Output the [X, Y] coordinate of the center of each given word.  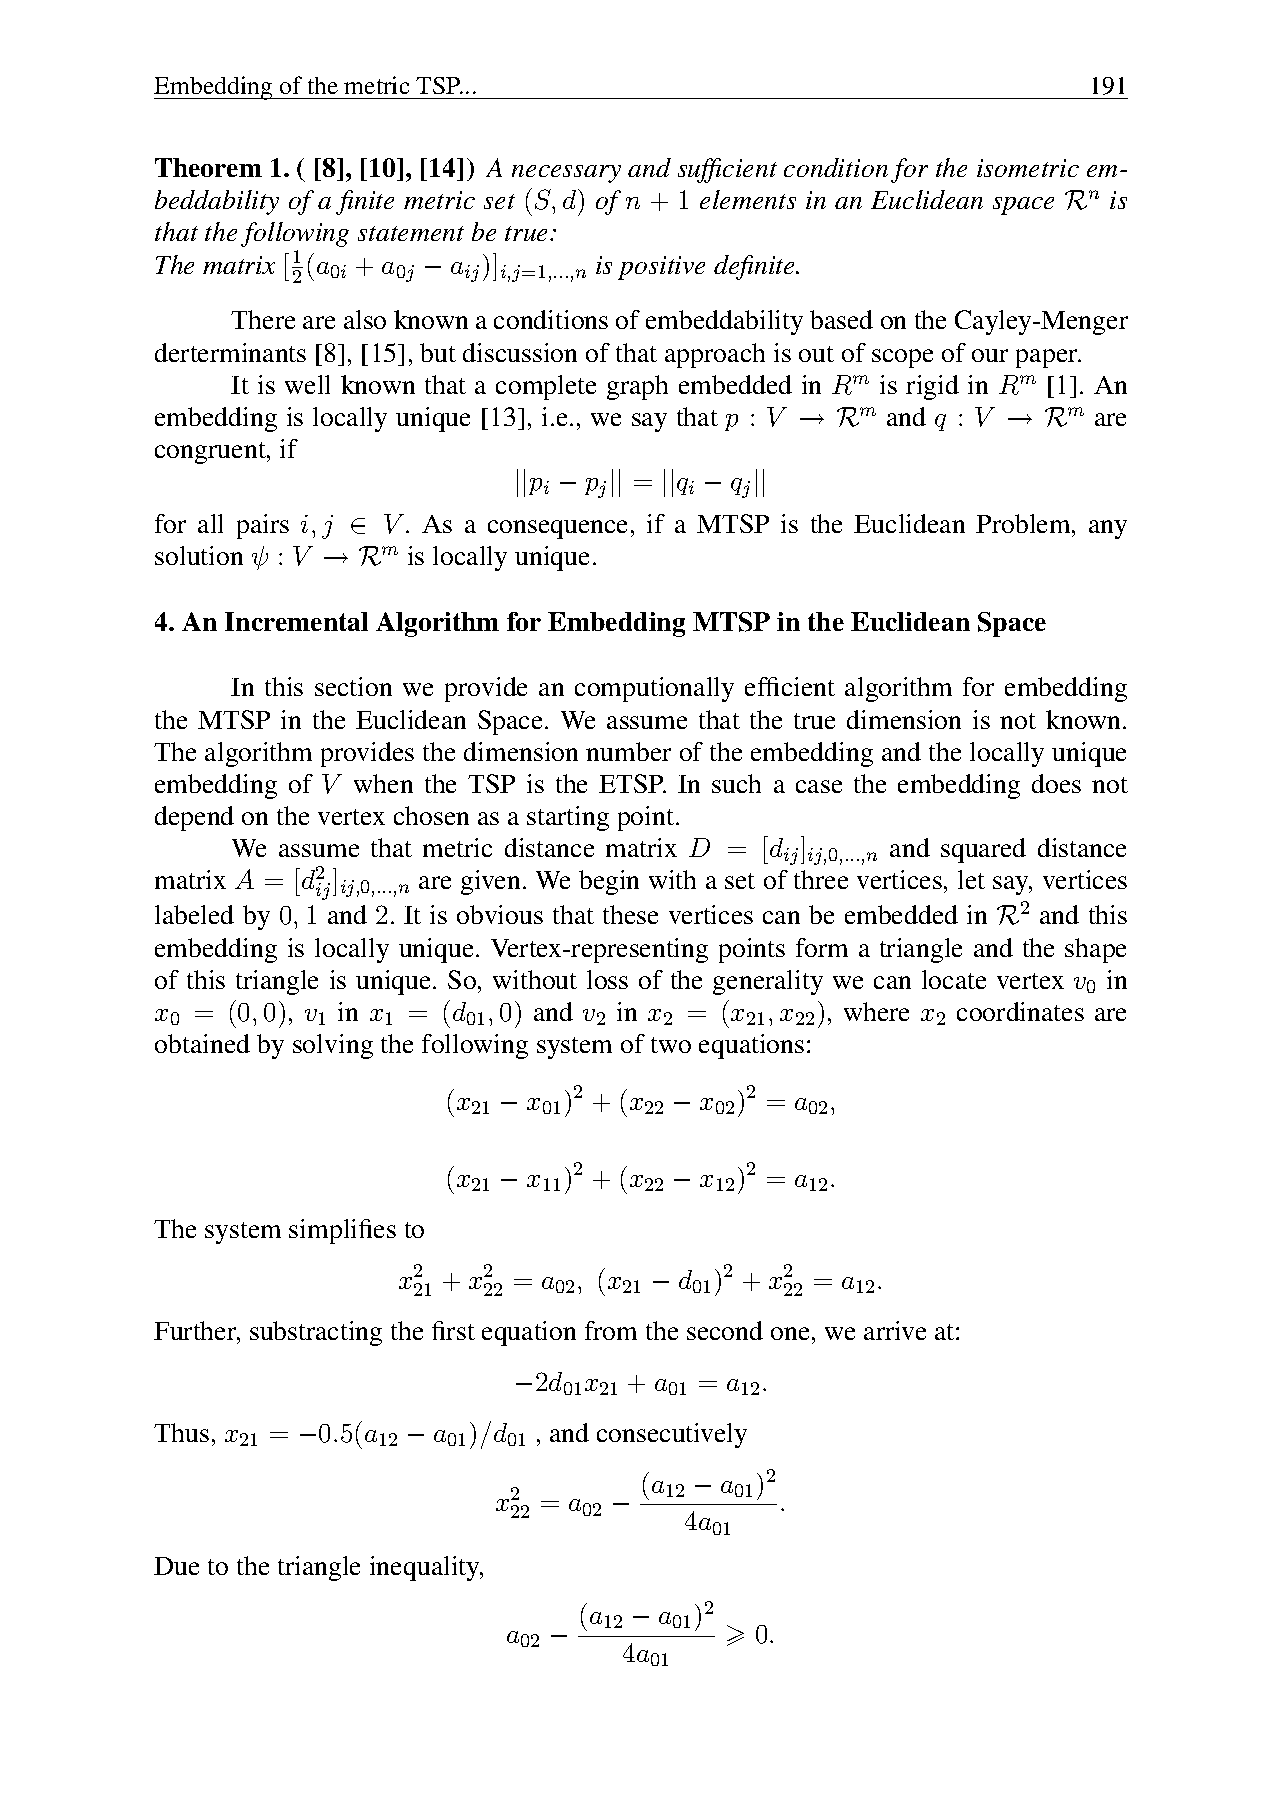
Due [176, 1566]
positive [661, 268]
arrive [895, 1330]
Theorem [208, 167]
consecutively [672, 1435]
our [990, 355]
